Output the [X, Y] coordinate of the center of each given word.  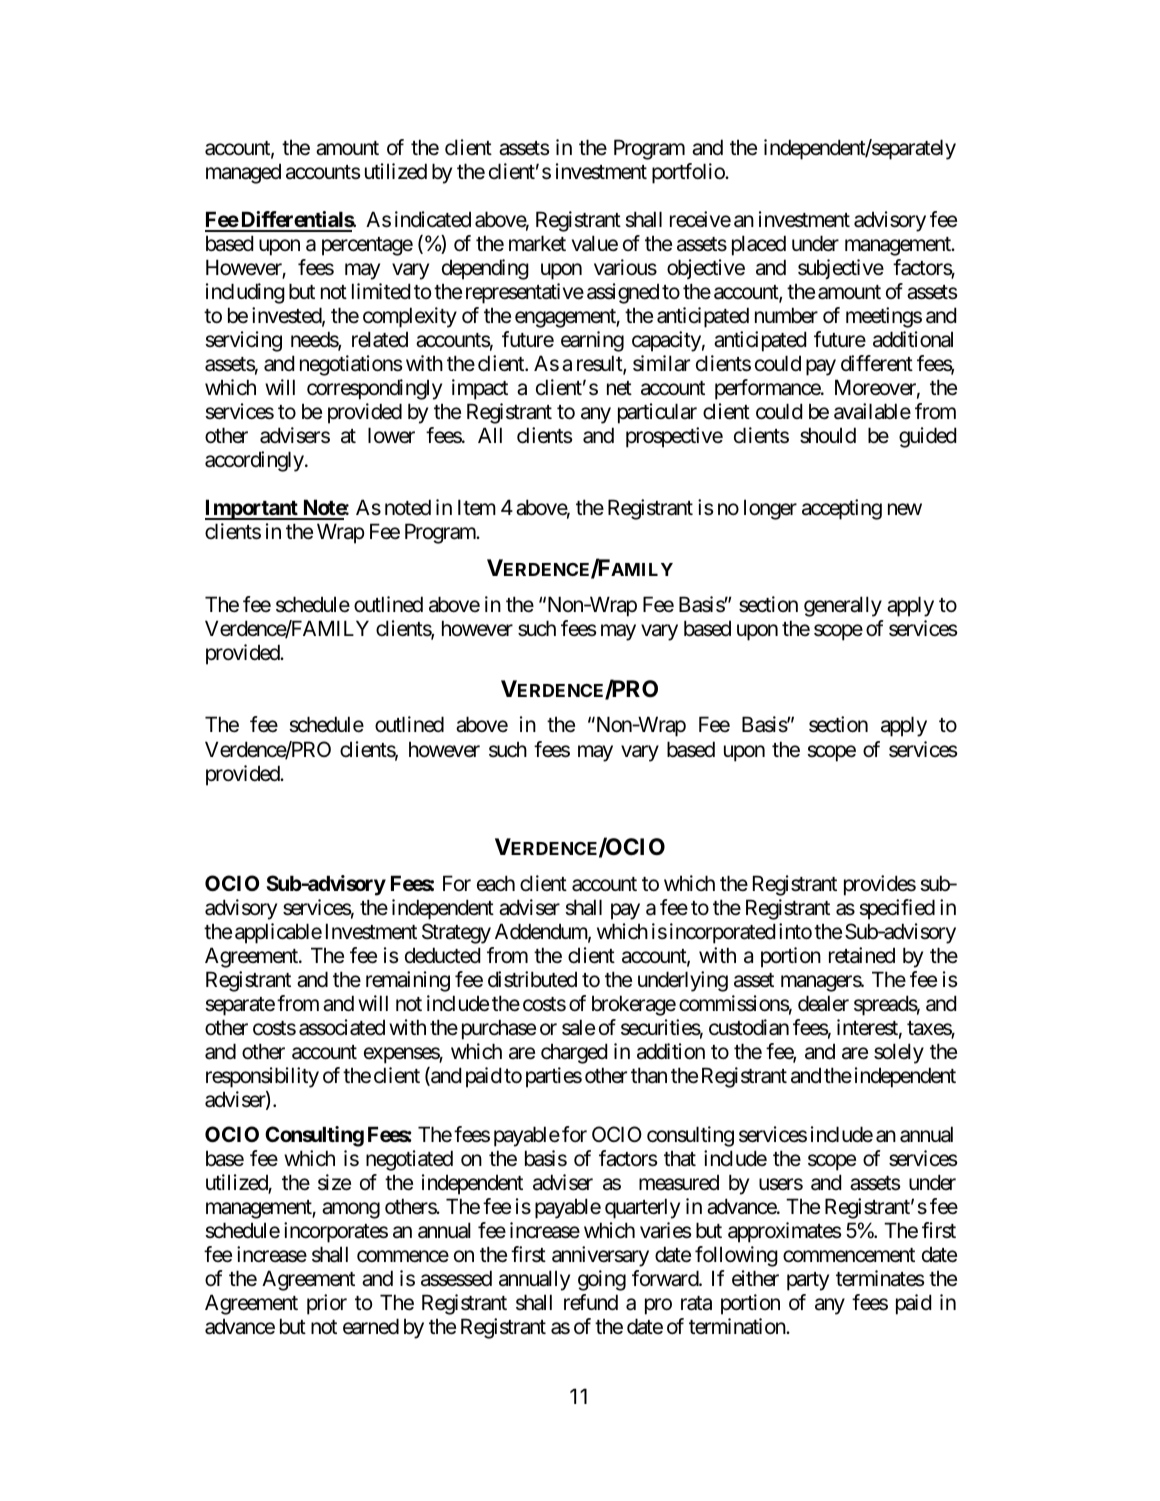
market [537, 243]
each [496, 883]
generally [843, 606]
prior [327, 1304]
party [808, 1281]
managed [243, 173]
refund [591, 1302]
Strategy [456, 933]
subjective [841, 269]
